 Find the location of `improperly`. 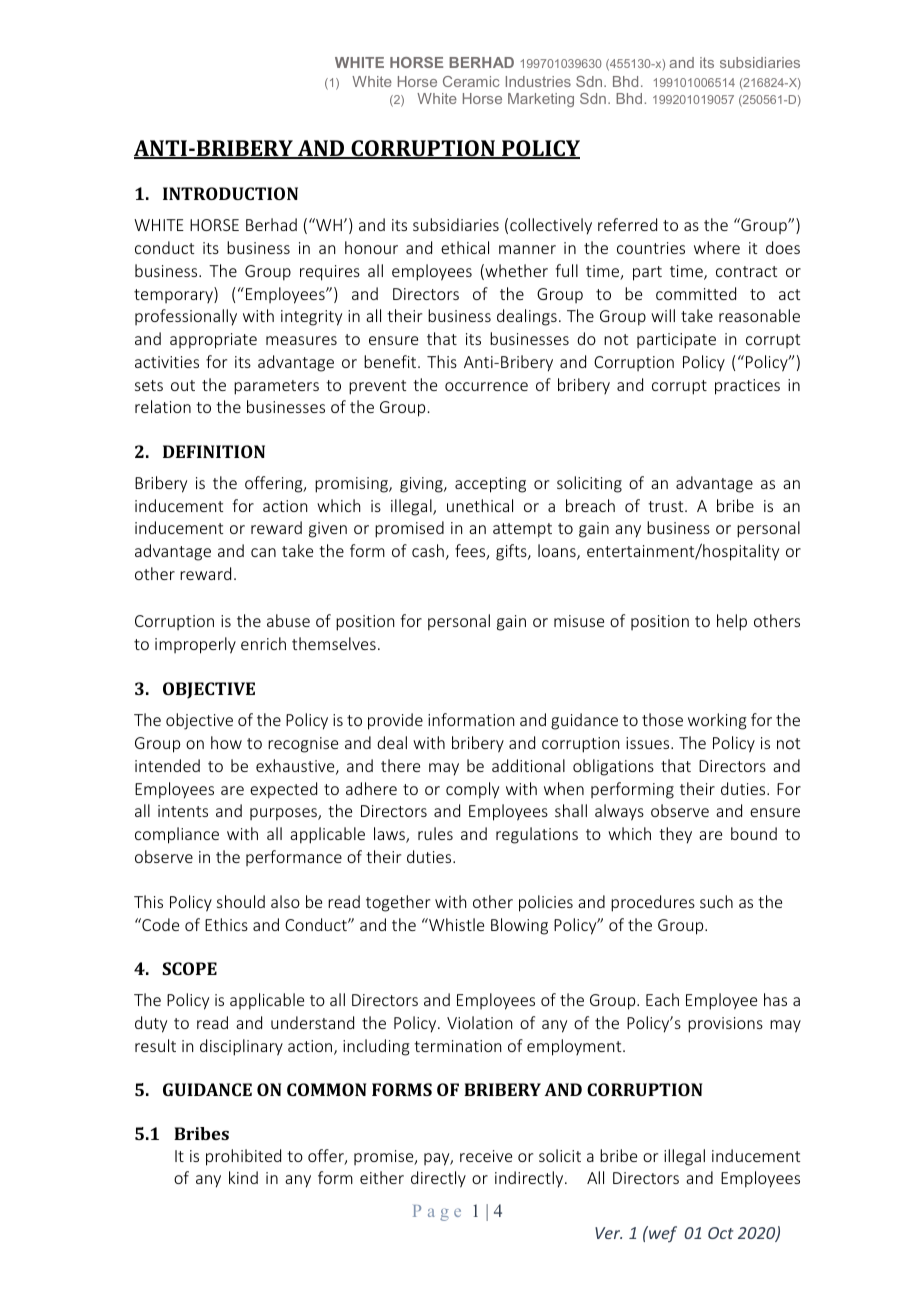

improperly is located at coordinates (195, 645).
